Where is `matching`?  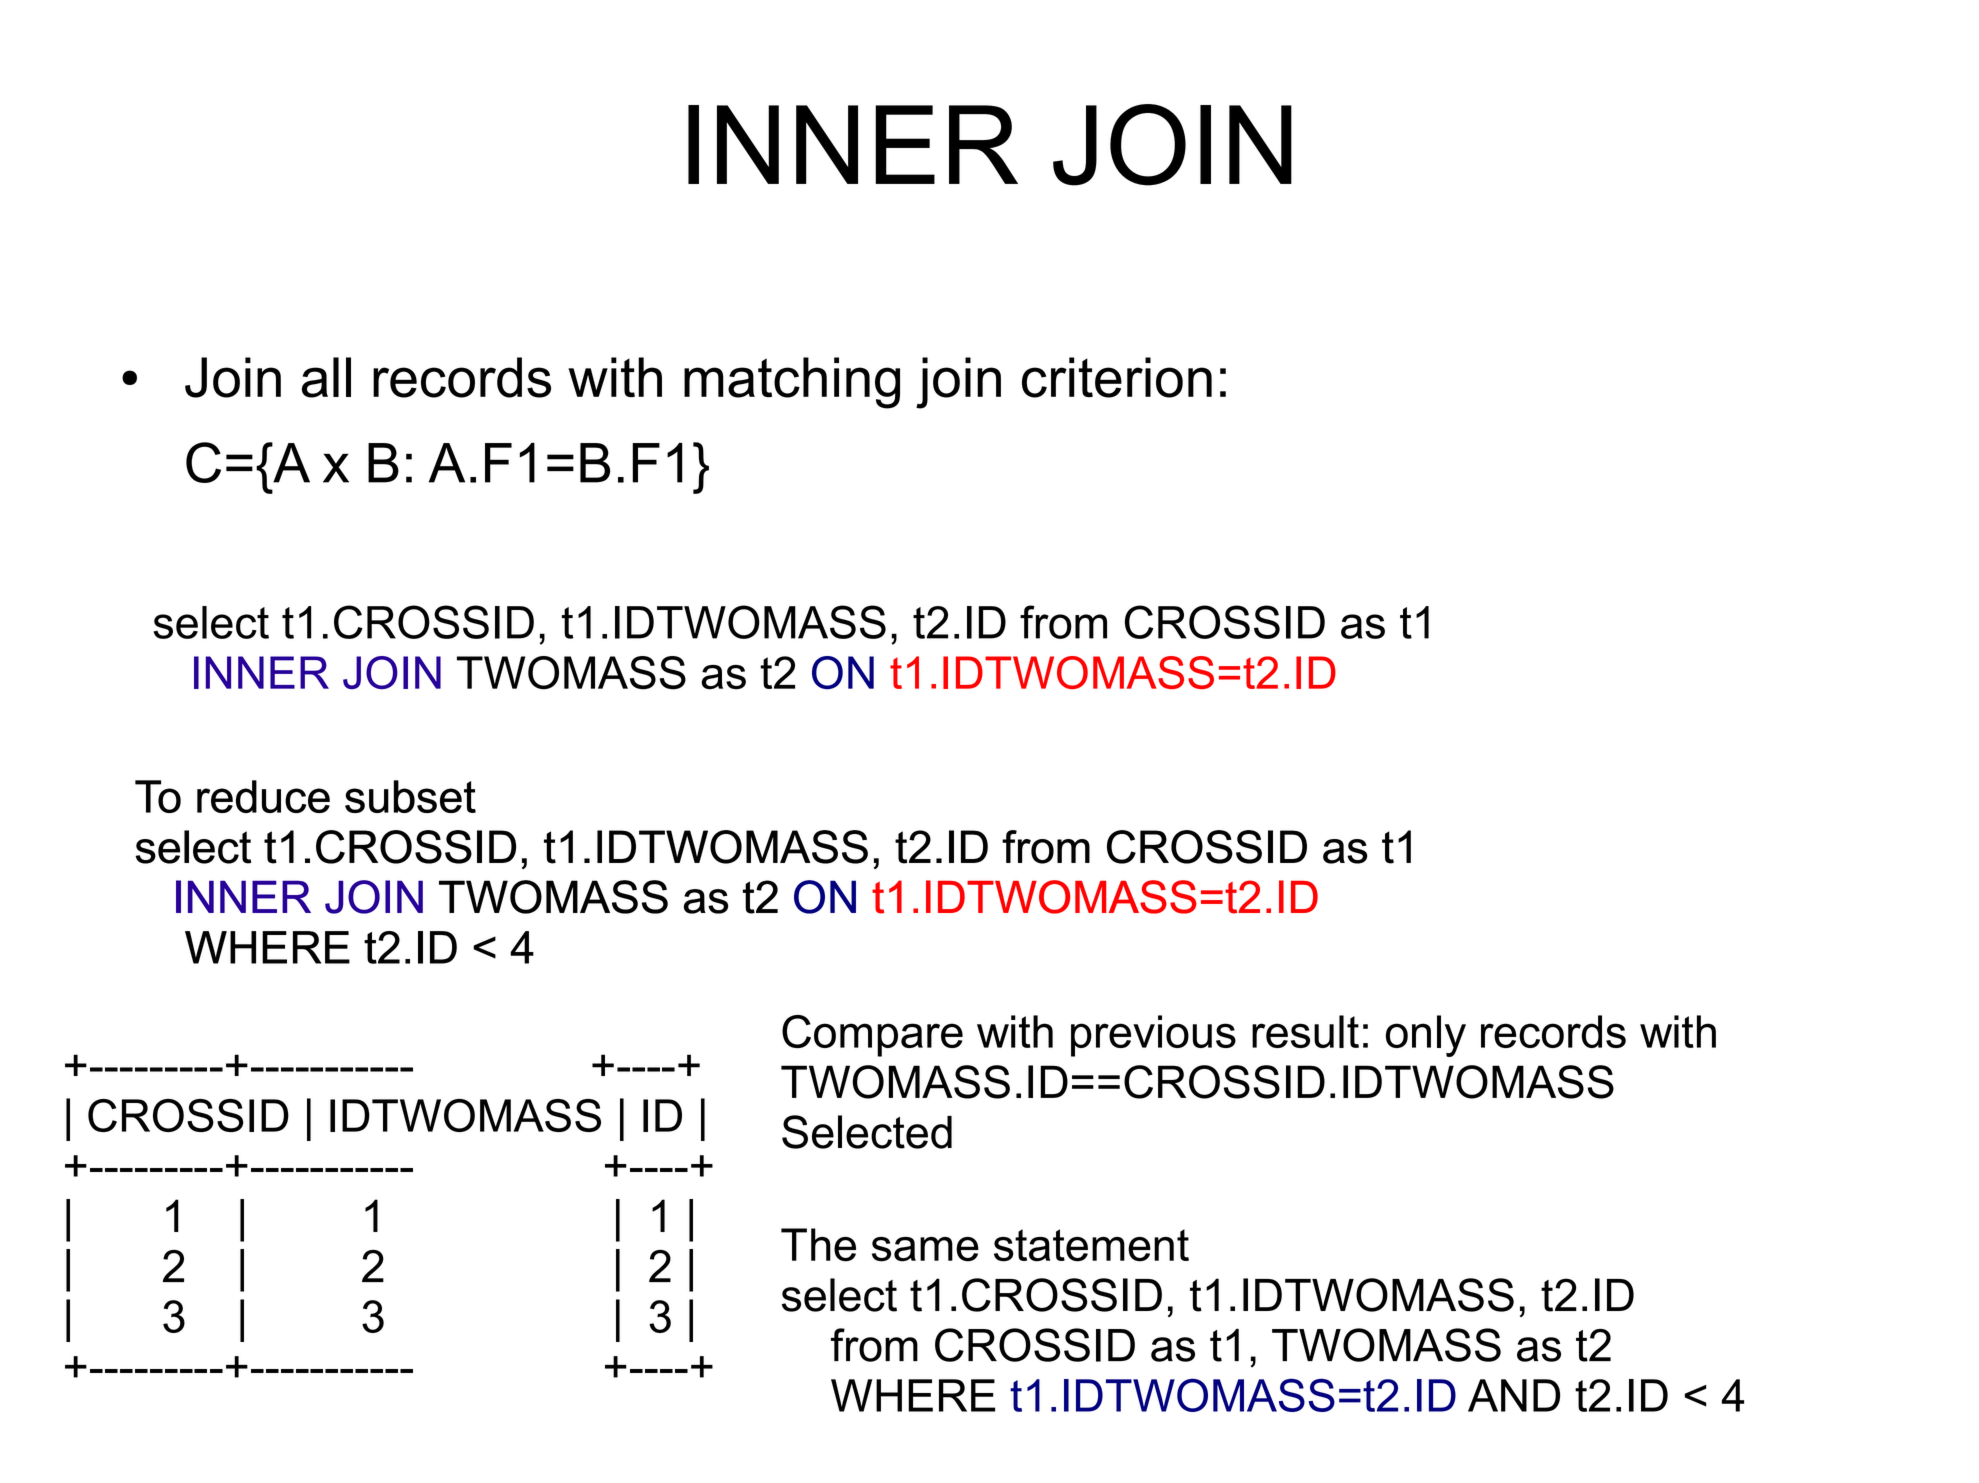
matching is located at coordinates (792, 383).
